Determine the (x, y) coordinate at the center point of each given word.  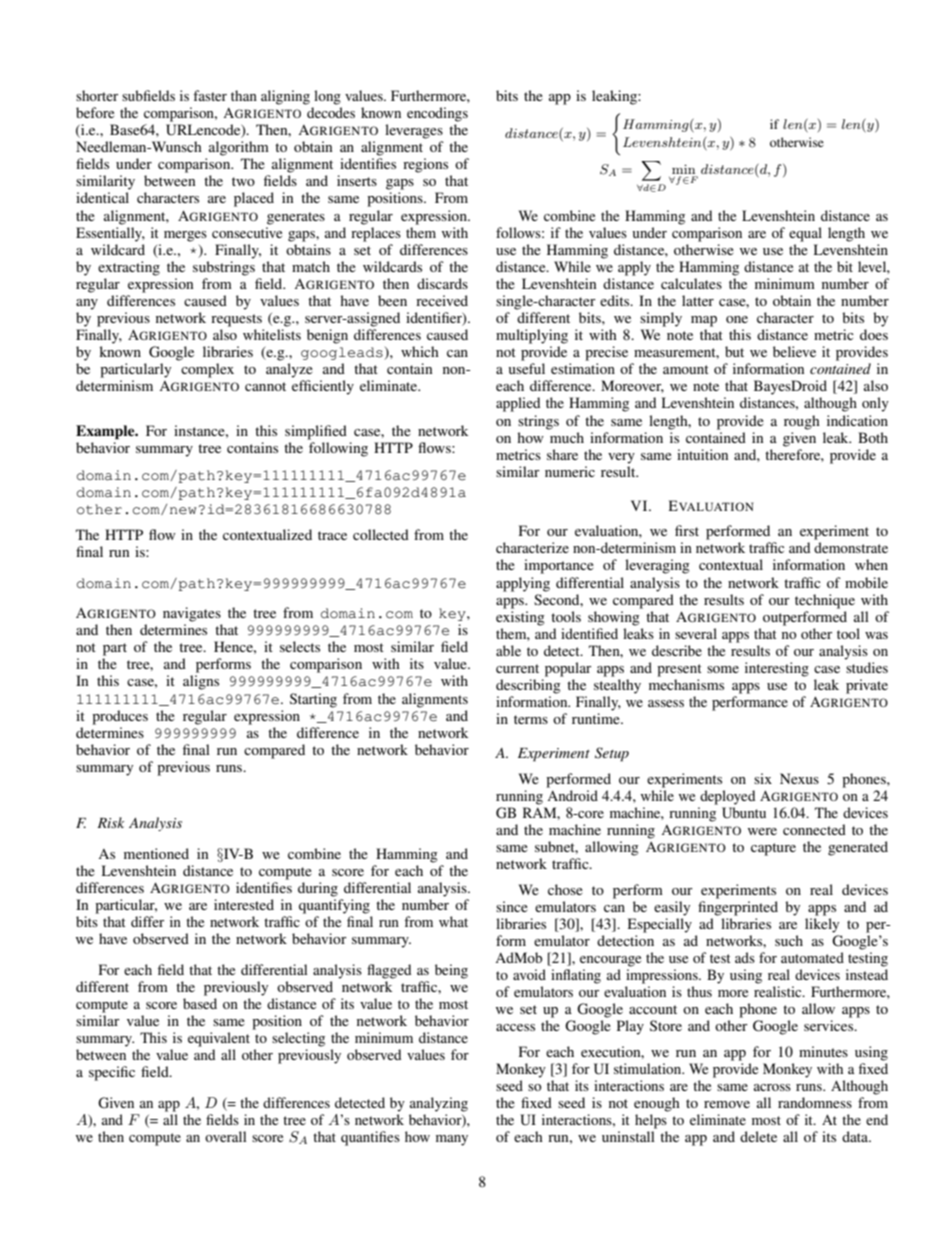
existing (520, 618)
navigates (192, 614)
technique (825, 601)
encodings (437, 114)
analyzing (439, 1104)
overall (225, 1136)
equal (805, 234)
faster (210, 95)
